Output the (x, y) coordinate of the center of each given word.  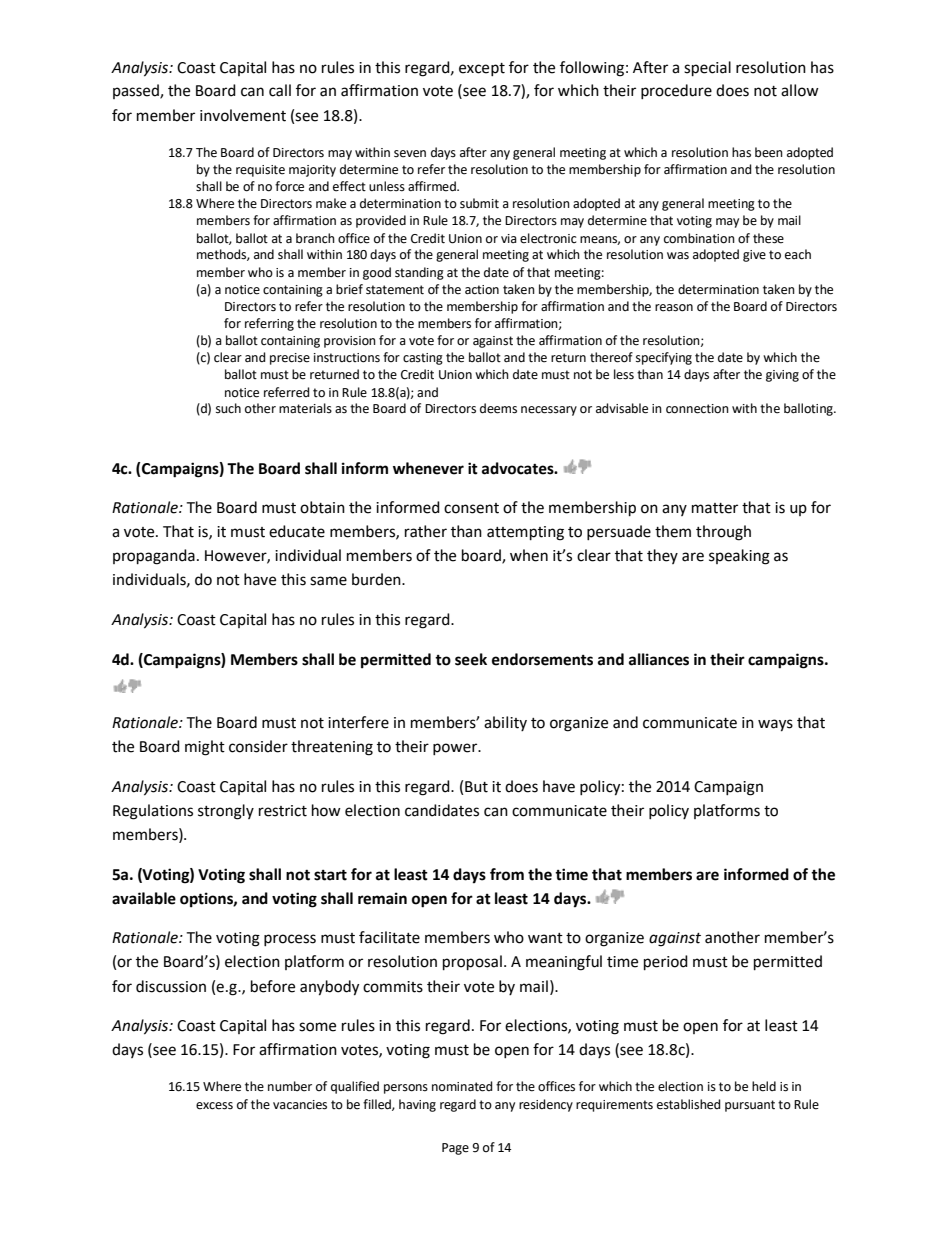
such (228, 408)
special (707, 69)
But (476, 787)
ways (775, 725)
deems (498, 408)
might (205, 748)
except (482, 69)
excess (214, 1106)
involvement (243, 115)
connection (697, 409)
